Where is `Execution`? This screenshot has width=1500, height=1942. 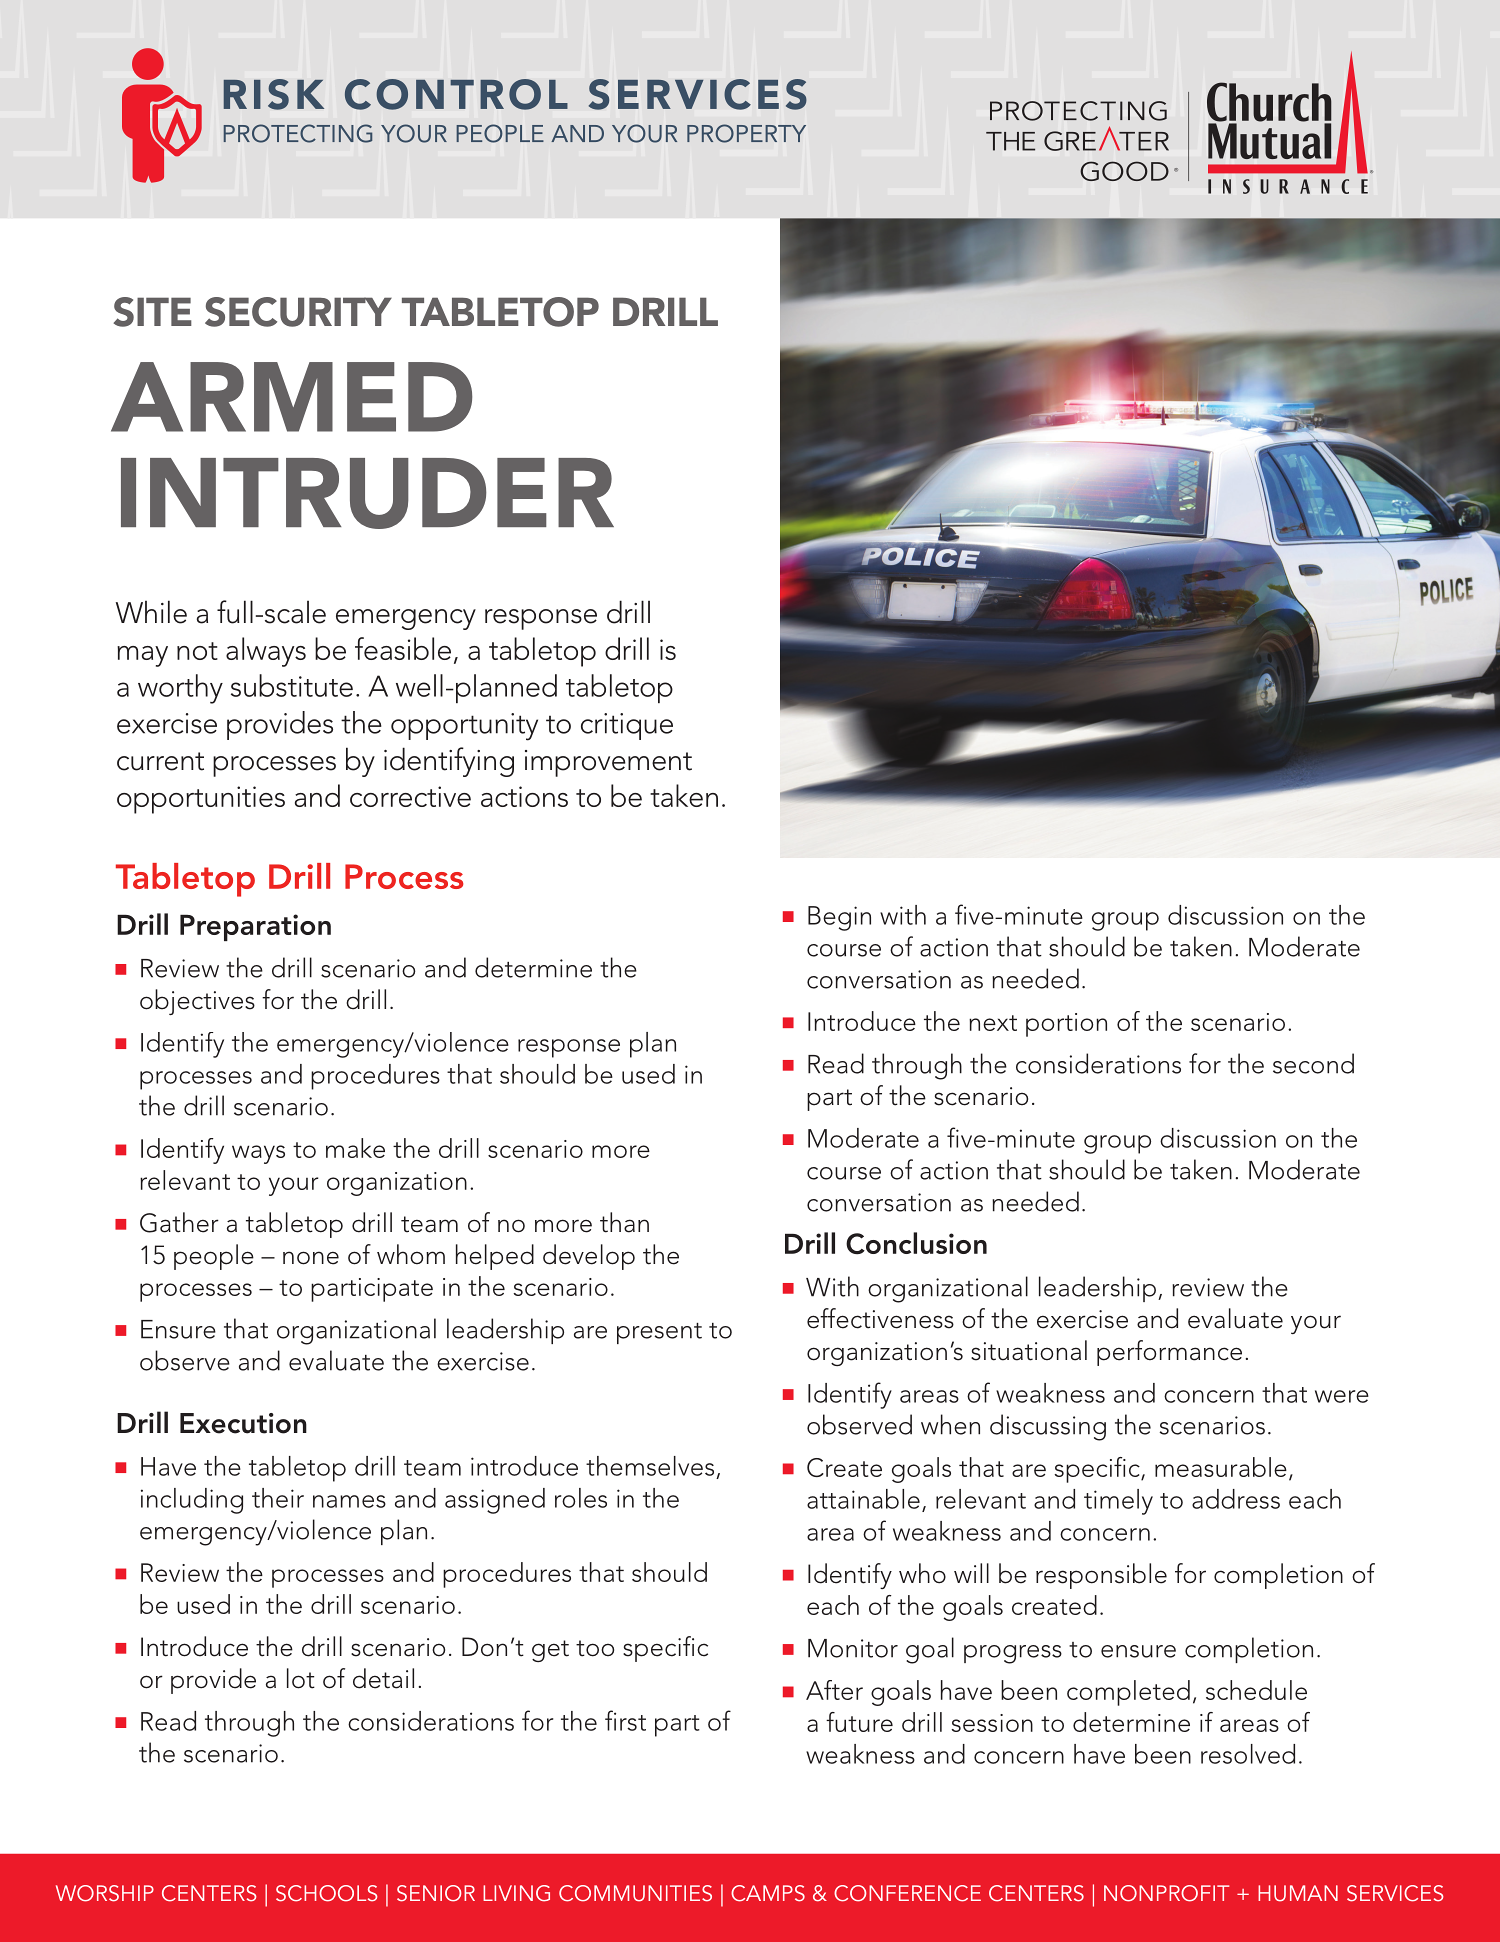
Execution is located at coordinates (243, 1423).
